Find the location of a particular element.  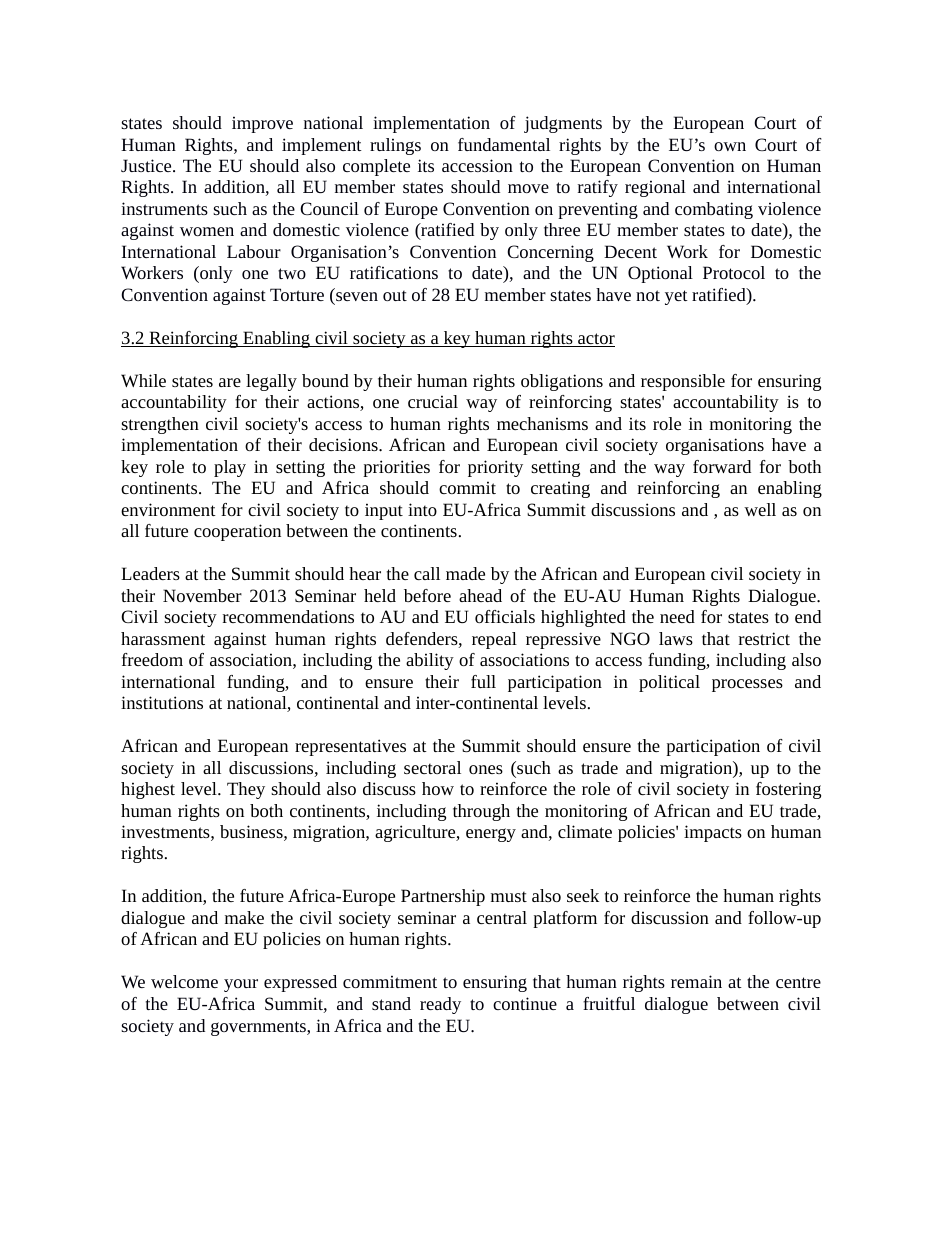

ready is located at coordinates (440, 1005).
